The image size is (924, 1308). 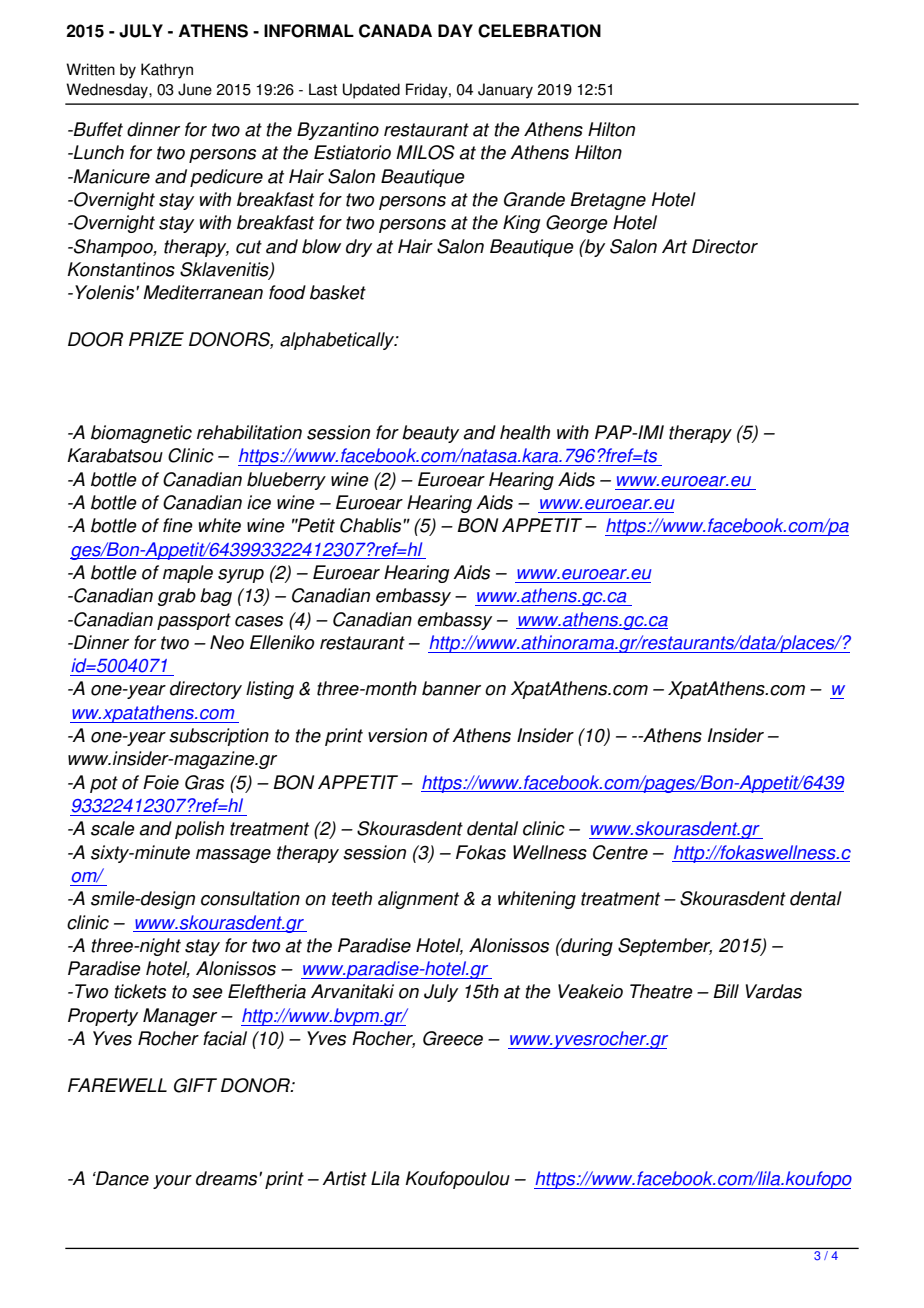 I want to click on CANADA, so click(x=395, y=31).
